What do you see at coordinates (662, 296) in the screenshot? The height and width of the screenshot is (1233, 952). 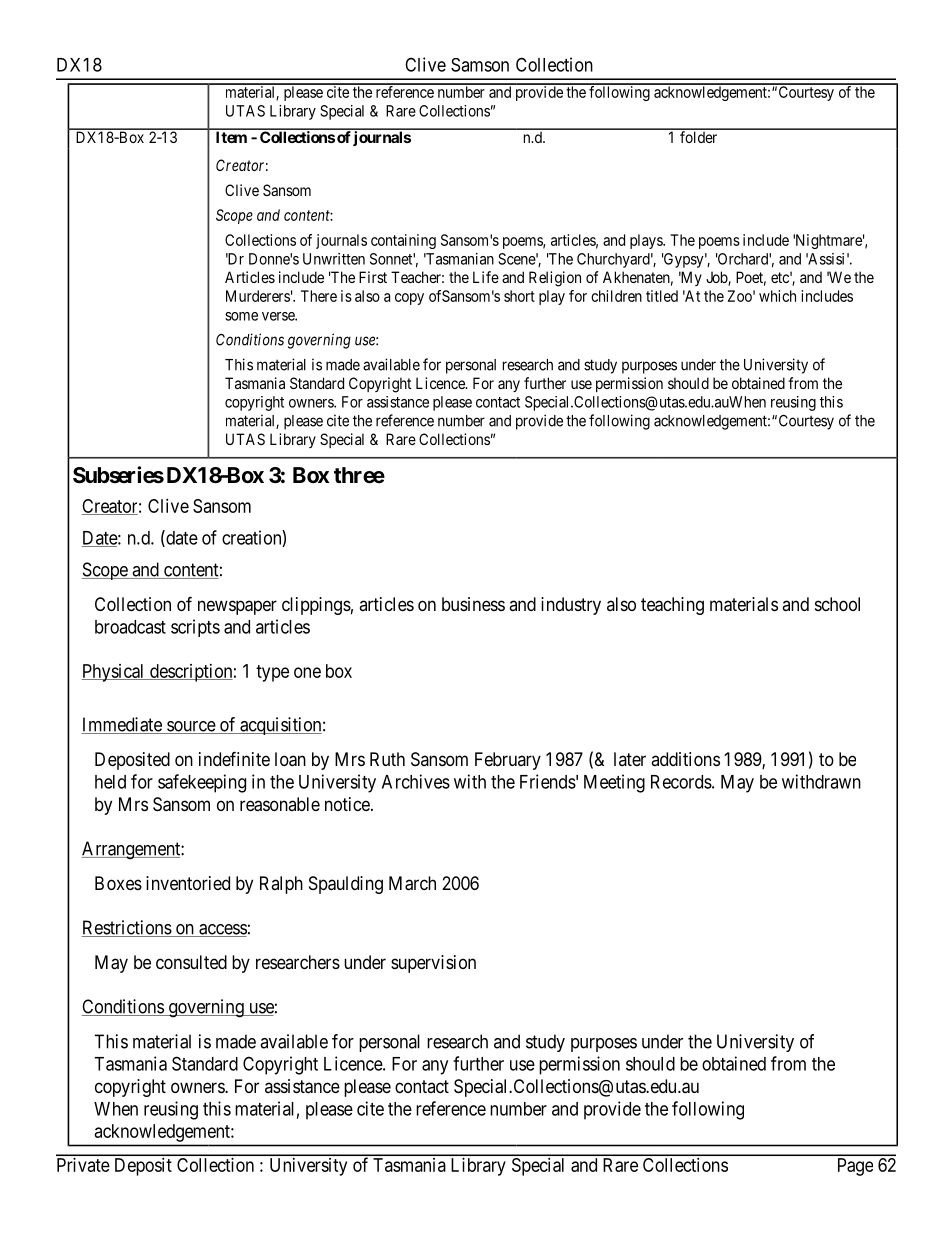 I see `titled` at bounding box center [662, 296].
